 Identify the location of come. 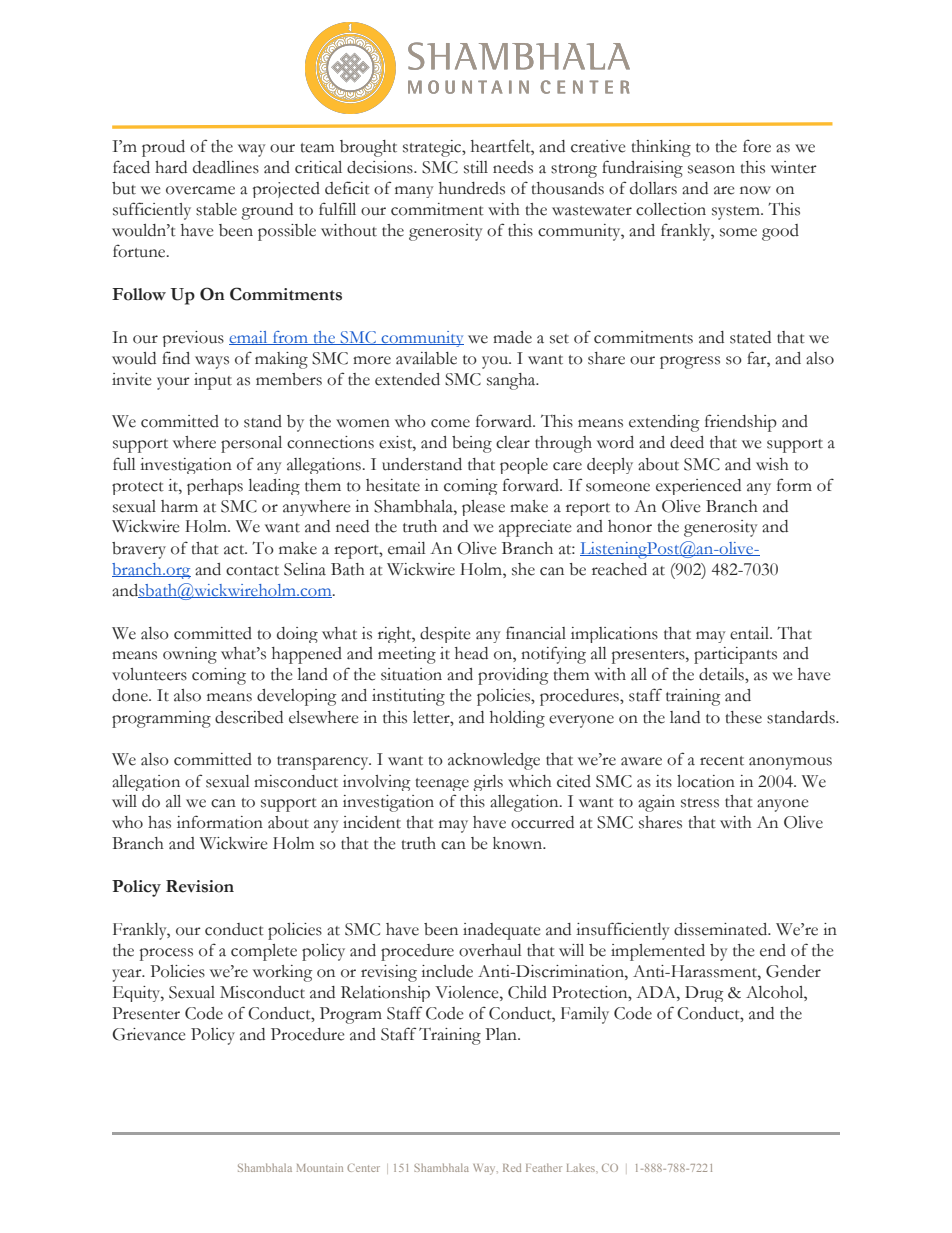
(450, 423).
